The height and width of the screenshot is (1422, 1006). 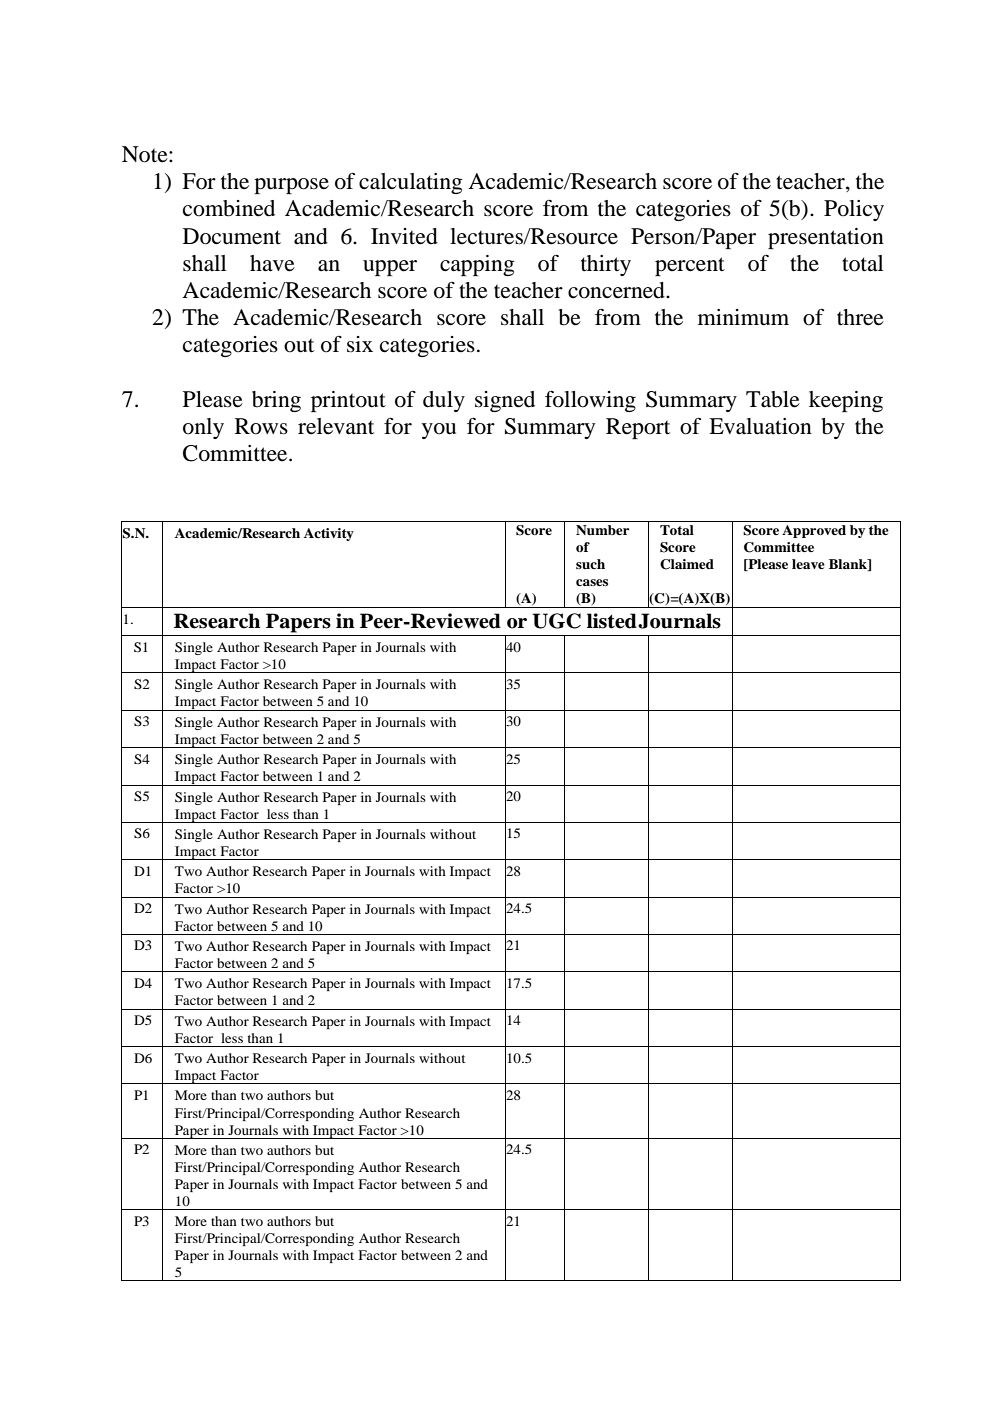 What do you see at coordinates (203, 428) in the screenshot?
I see `only` at bounding box center [203, 428].
